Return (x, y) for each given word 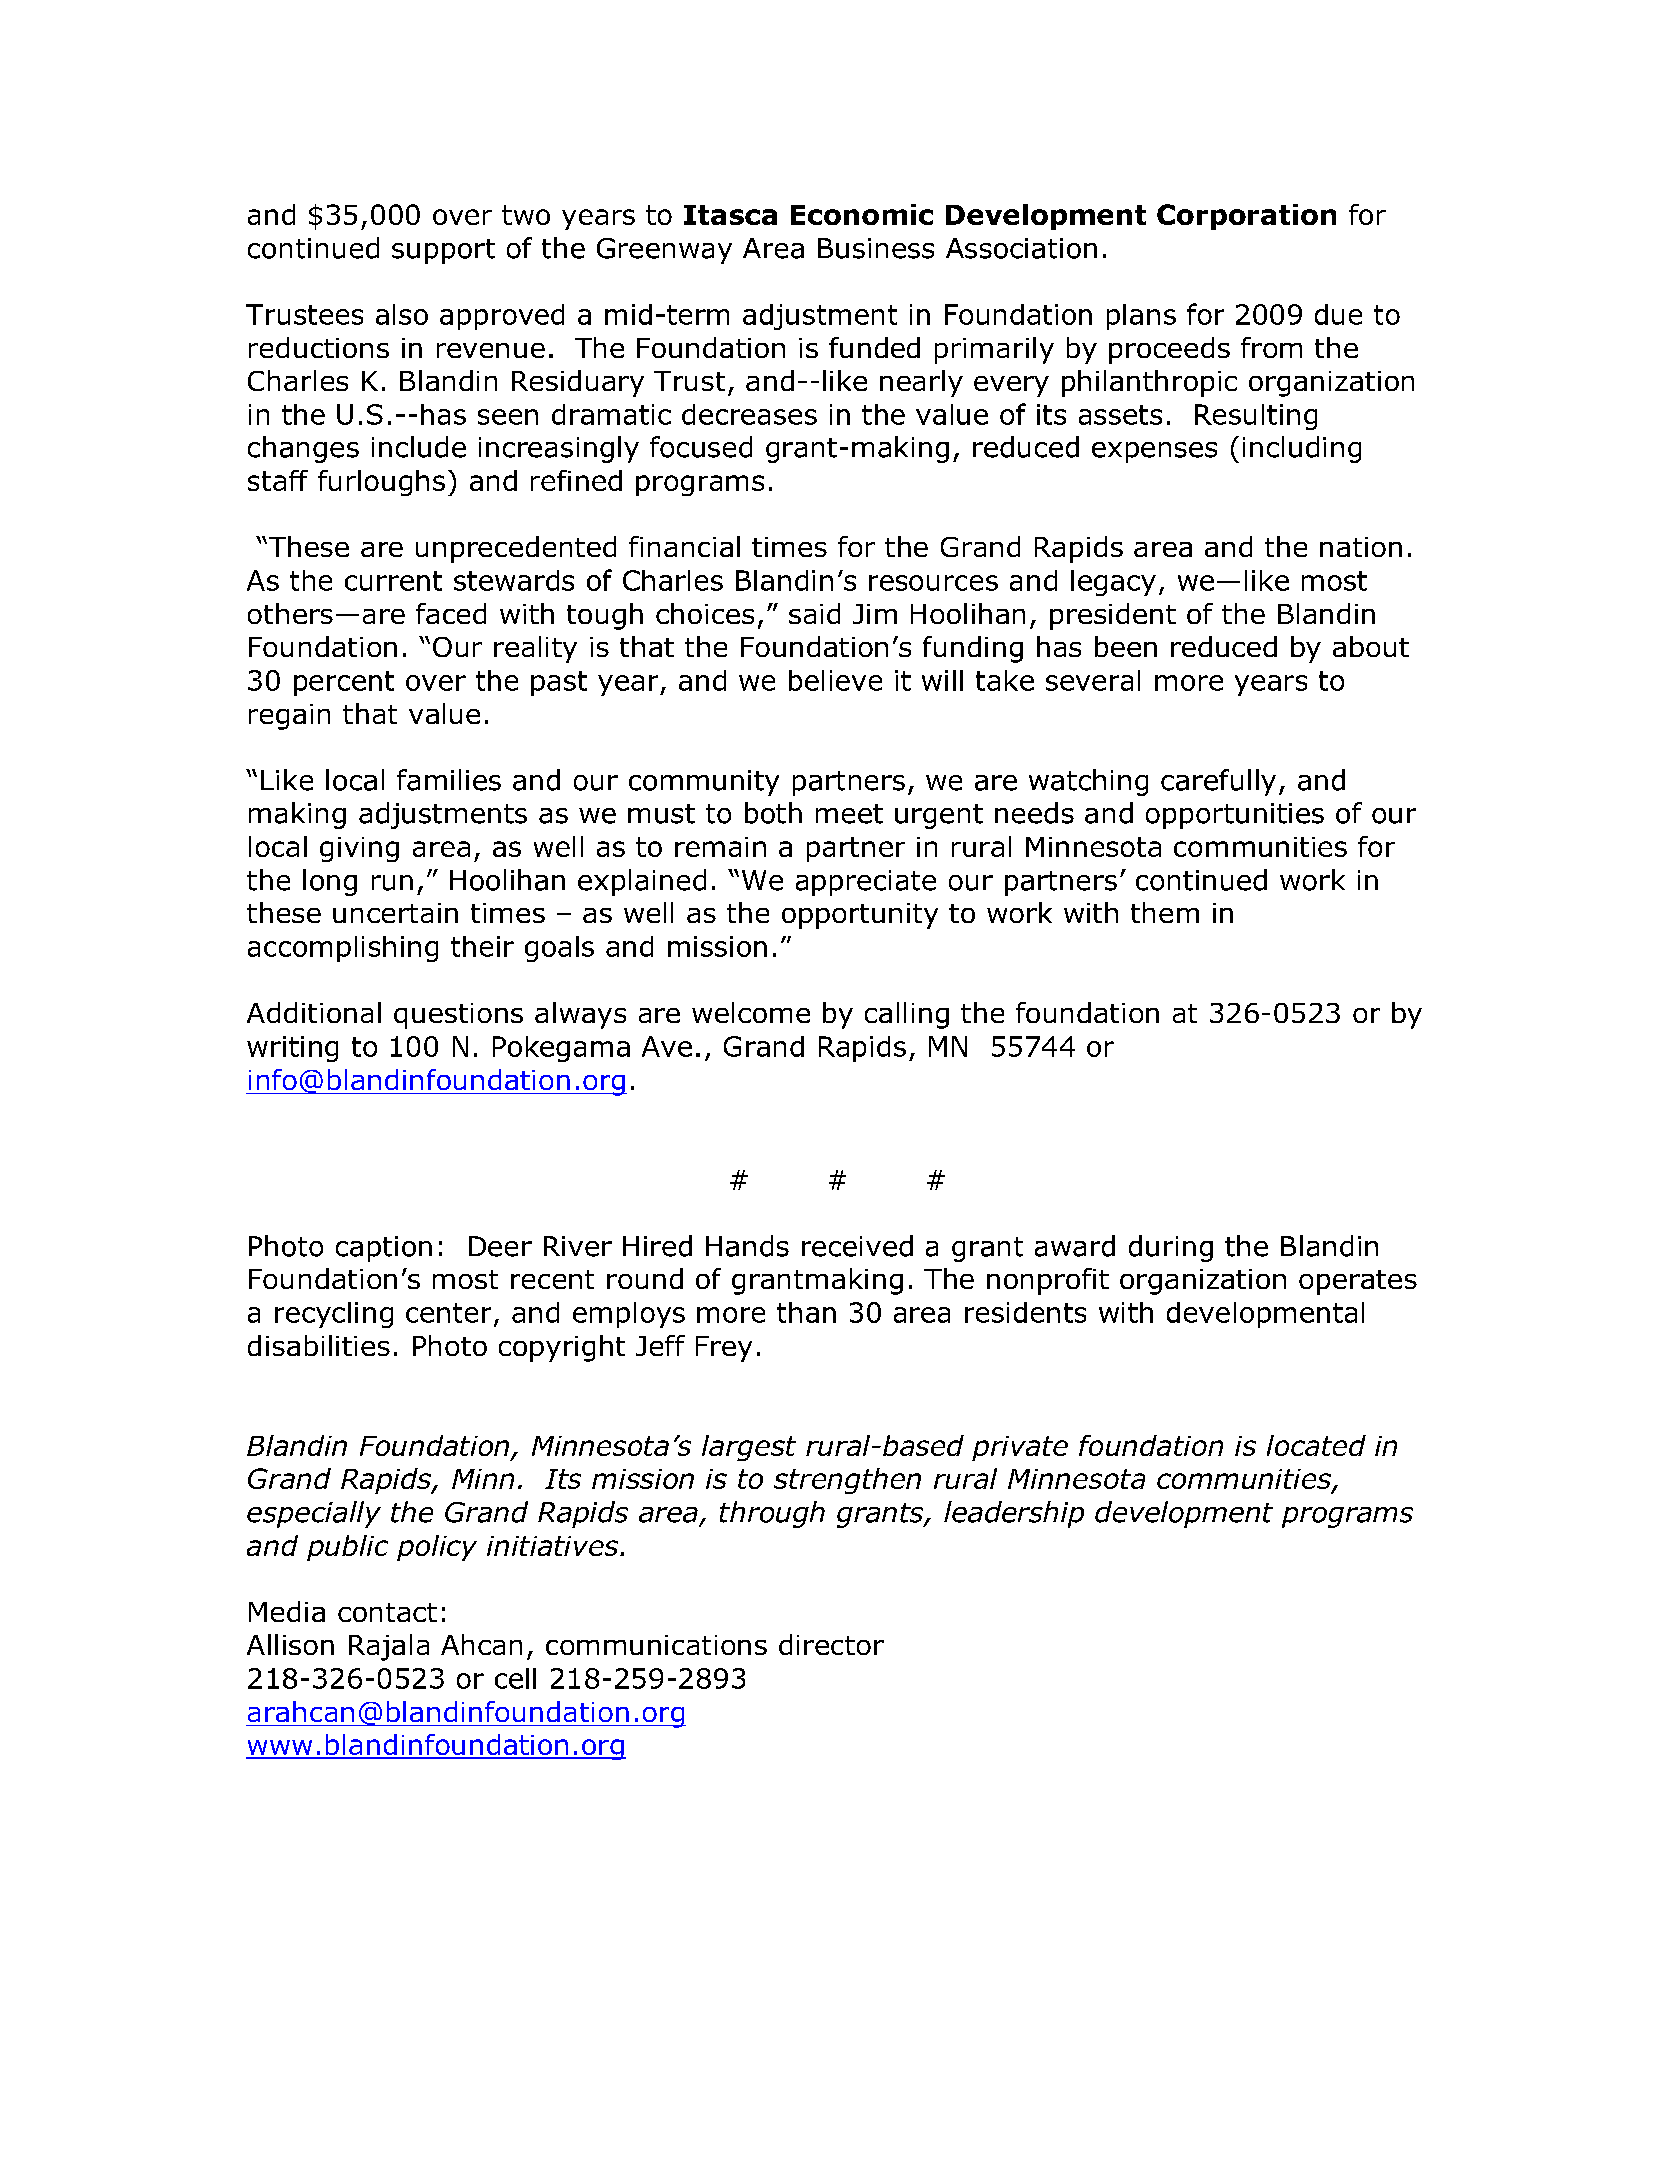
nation (1361, 547)
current (393, 581)
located (1316, 1445)
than (806, 1312)
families (449, 780)
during (1171, 1248)
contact (387, 1612)
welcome (751, 1012)
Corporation (1246, 217)
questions (458, 1016)
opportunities (1235, 816)
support (443, 251)
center (448, 1313)
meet (849, 814)
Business (876, 248)
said (814, 613)
